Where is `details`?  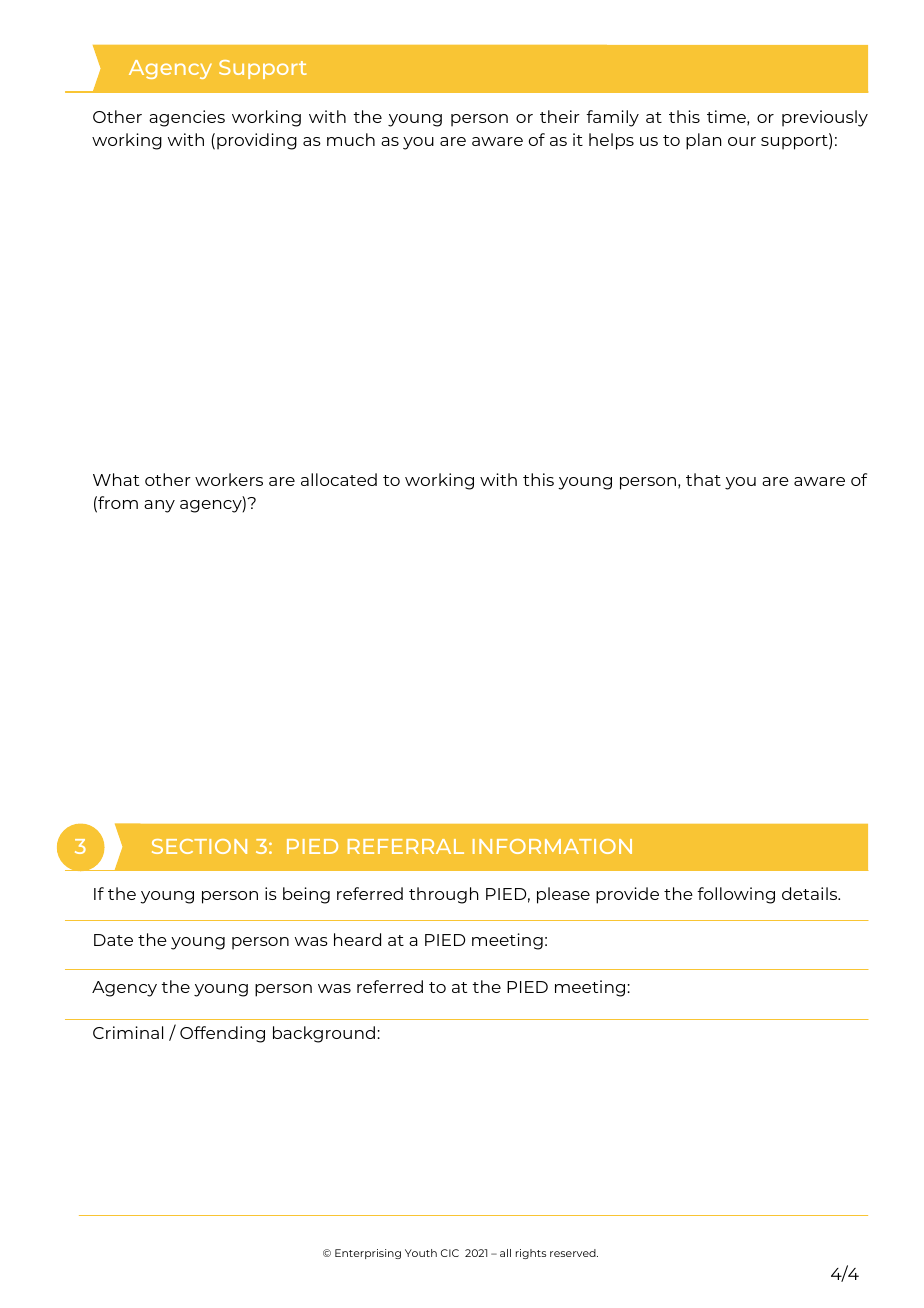 details is located at coordinates (811, 893).
